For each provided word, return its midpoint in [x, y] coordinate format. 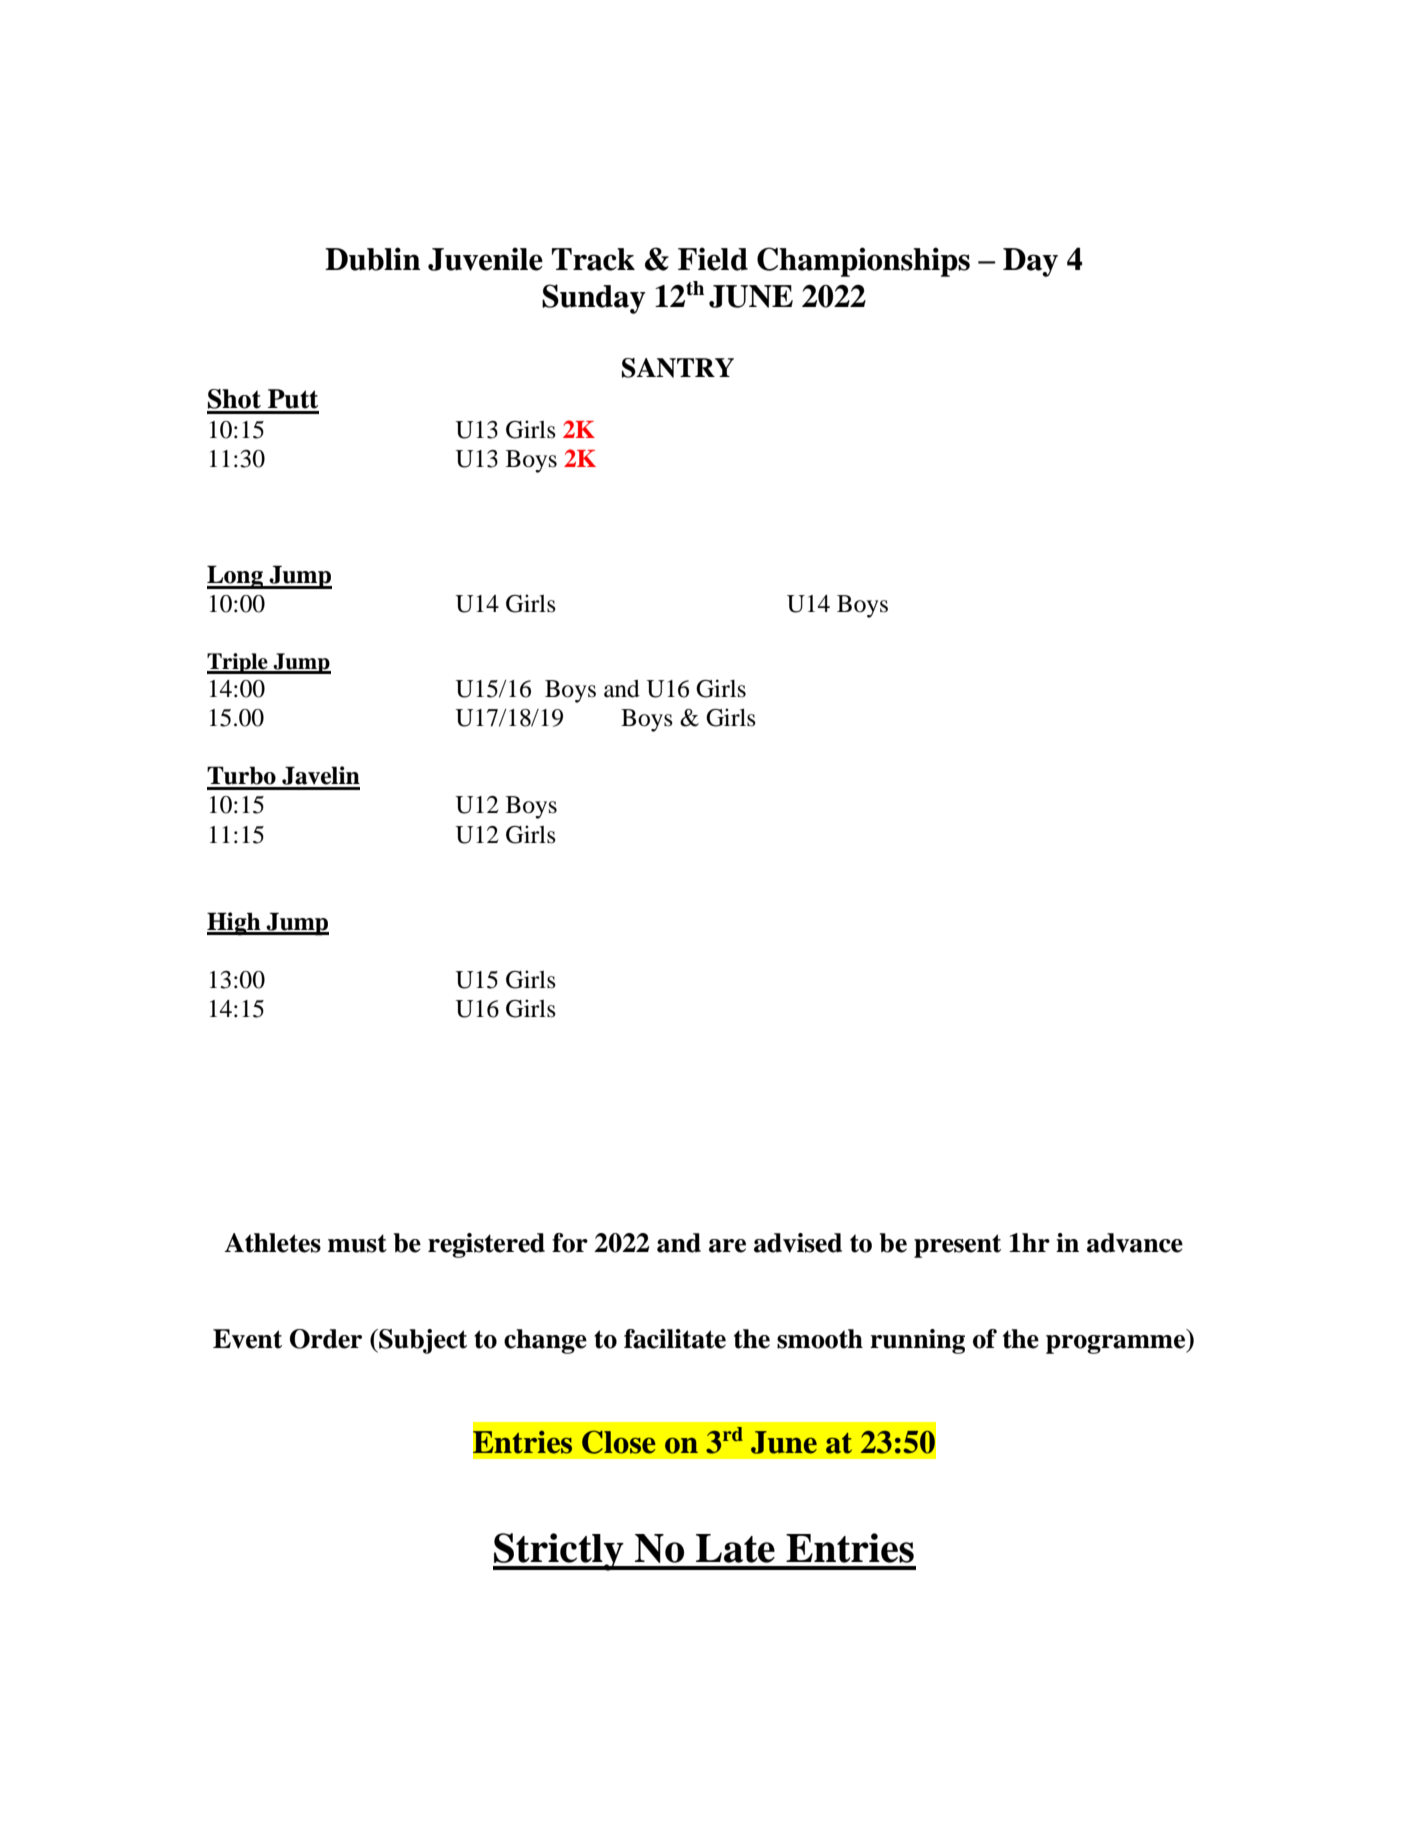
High [235, 924]
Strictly [559, 1552]
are [727, 1246]
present [957, 1246]
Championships [863, 262]
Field [713, 259]
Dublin [373, 259]
